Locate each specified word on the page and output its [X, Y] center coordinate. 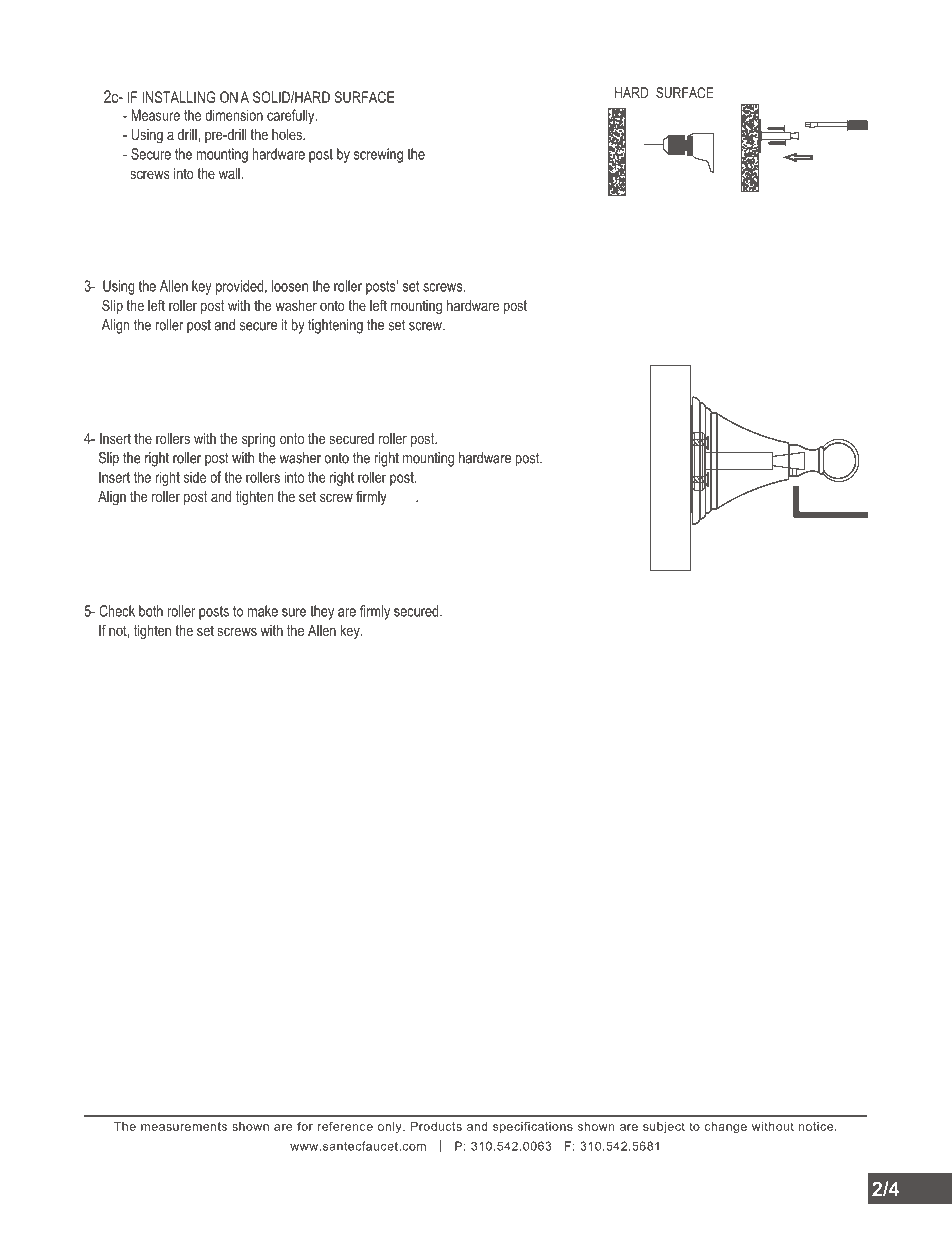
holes [288, 134]
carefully [292, 116]
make [263, 611]
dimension [234, 115]
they [322, 612]
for [305, 1126]
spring [259, 440]
